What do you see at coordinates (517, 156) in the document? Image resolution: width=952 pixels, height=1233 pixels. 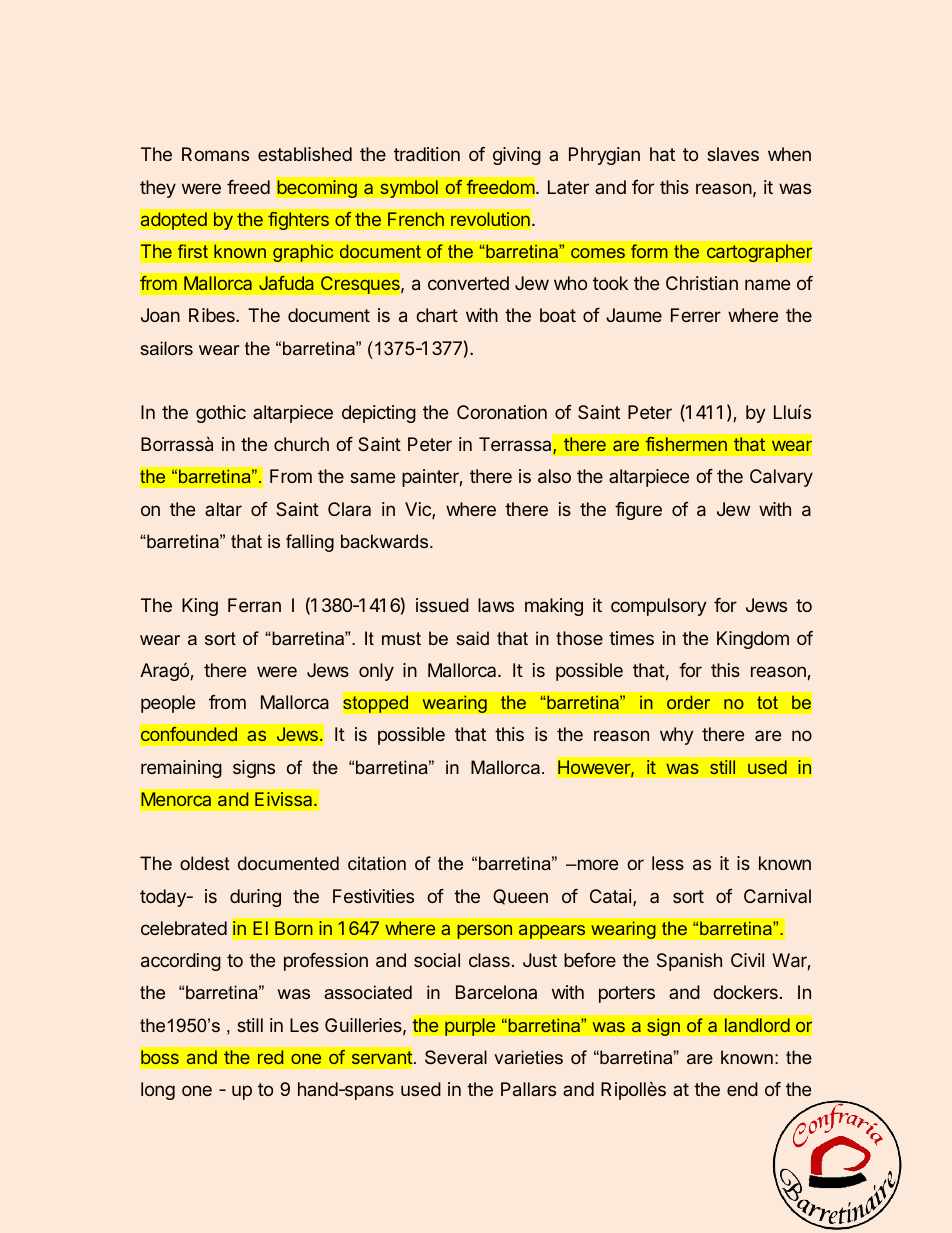 I see `giving` at bounding box center [517, 156].
